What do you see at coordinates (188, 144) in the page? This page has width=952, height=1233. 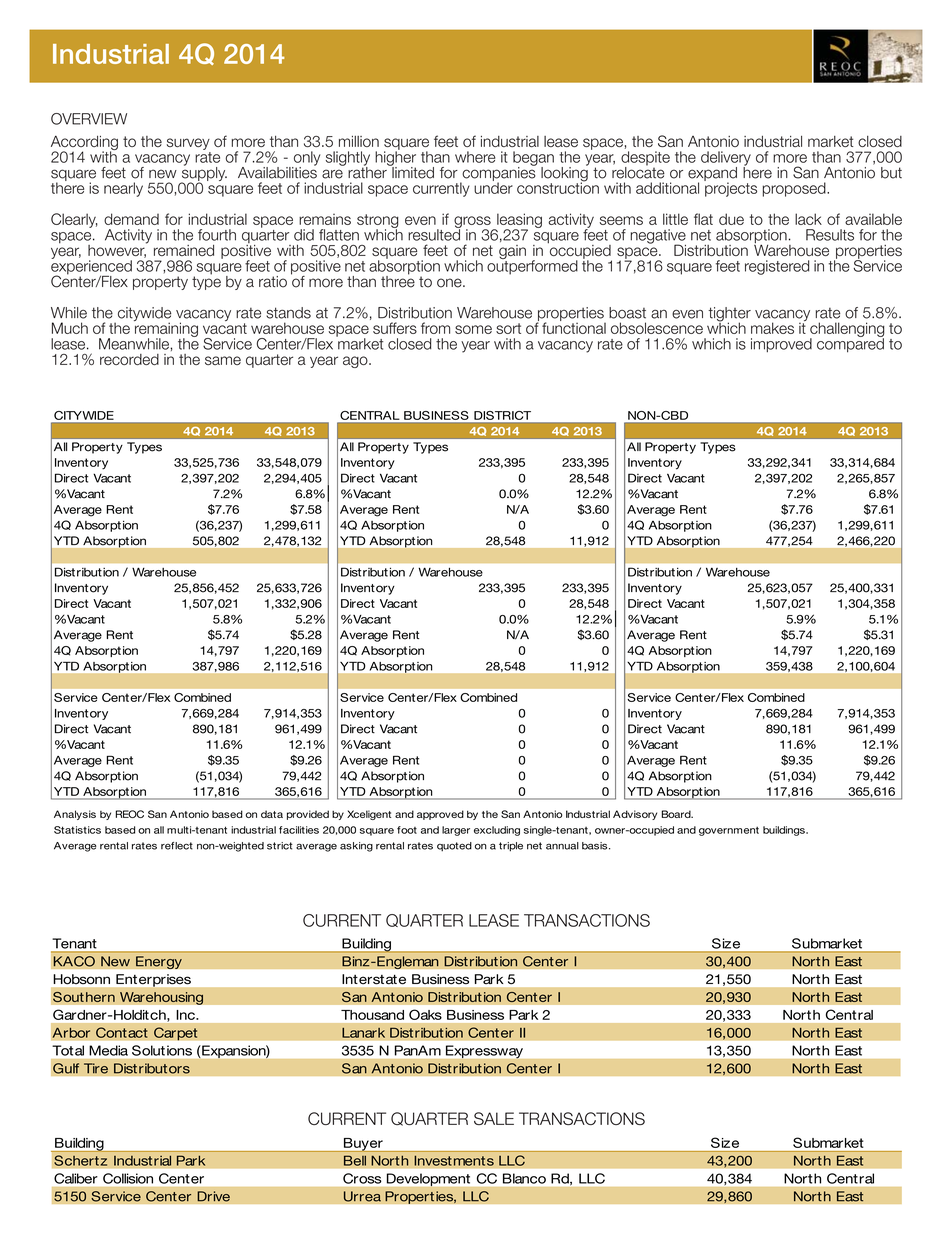 I see `survey` at bounding box center [188, 144].
